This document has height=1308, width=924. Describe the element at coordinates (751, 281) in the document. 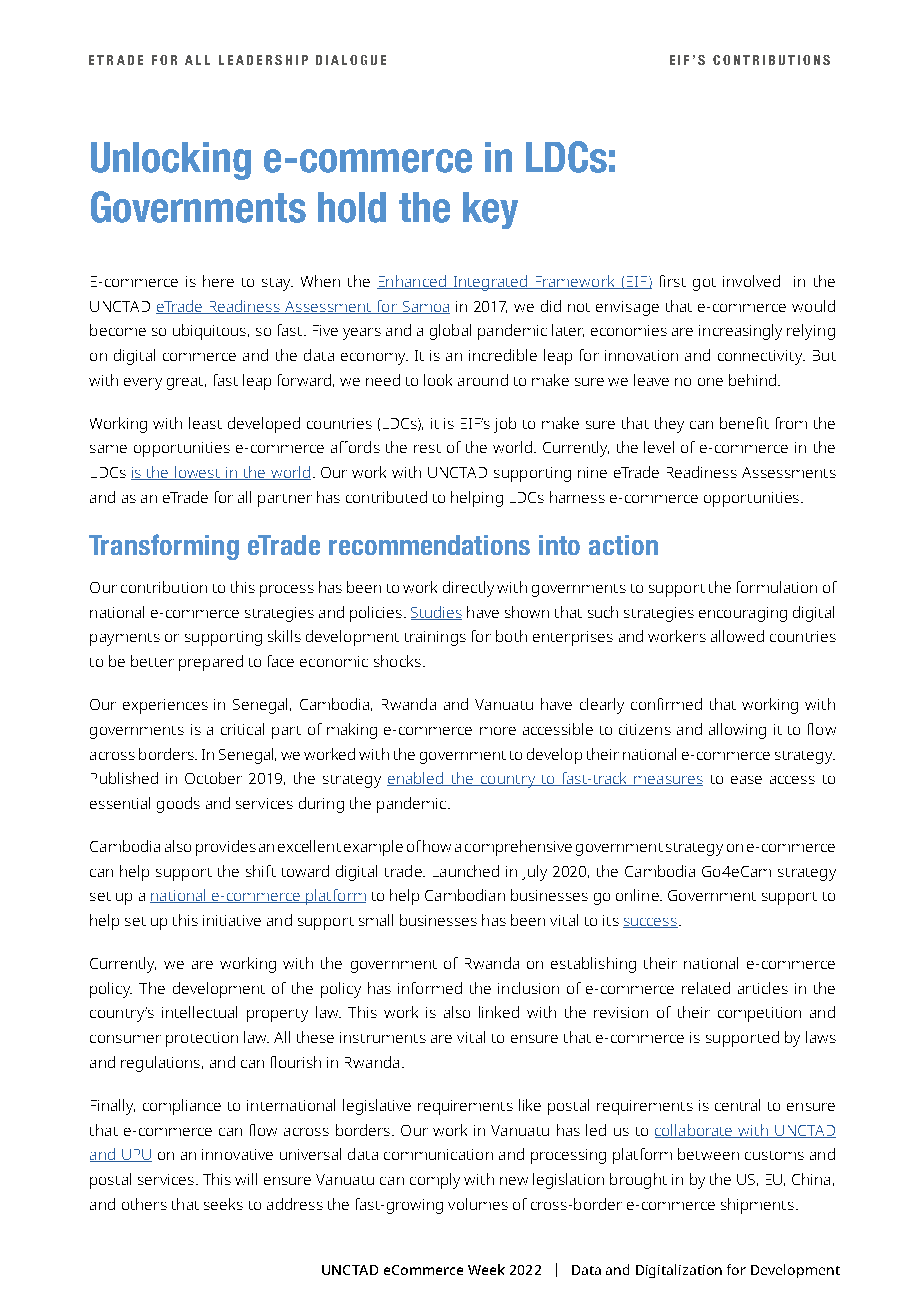

I see `involved` at that location.
